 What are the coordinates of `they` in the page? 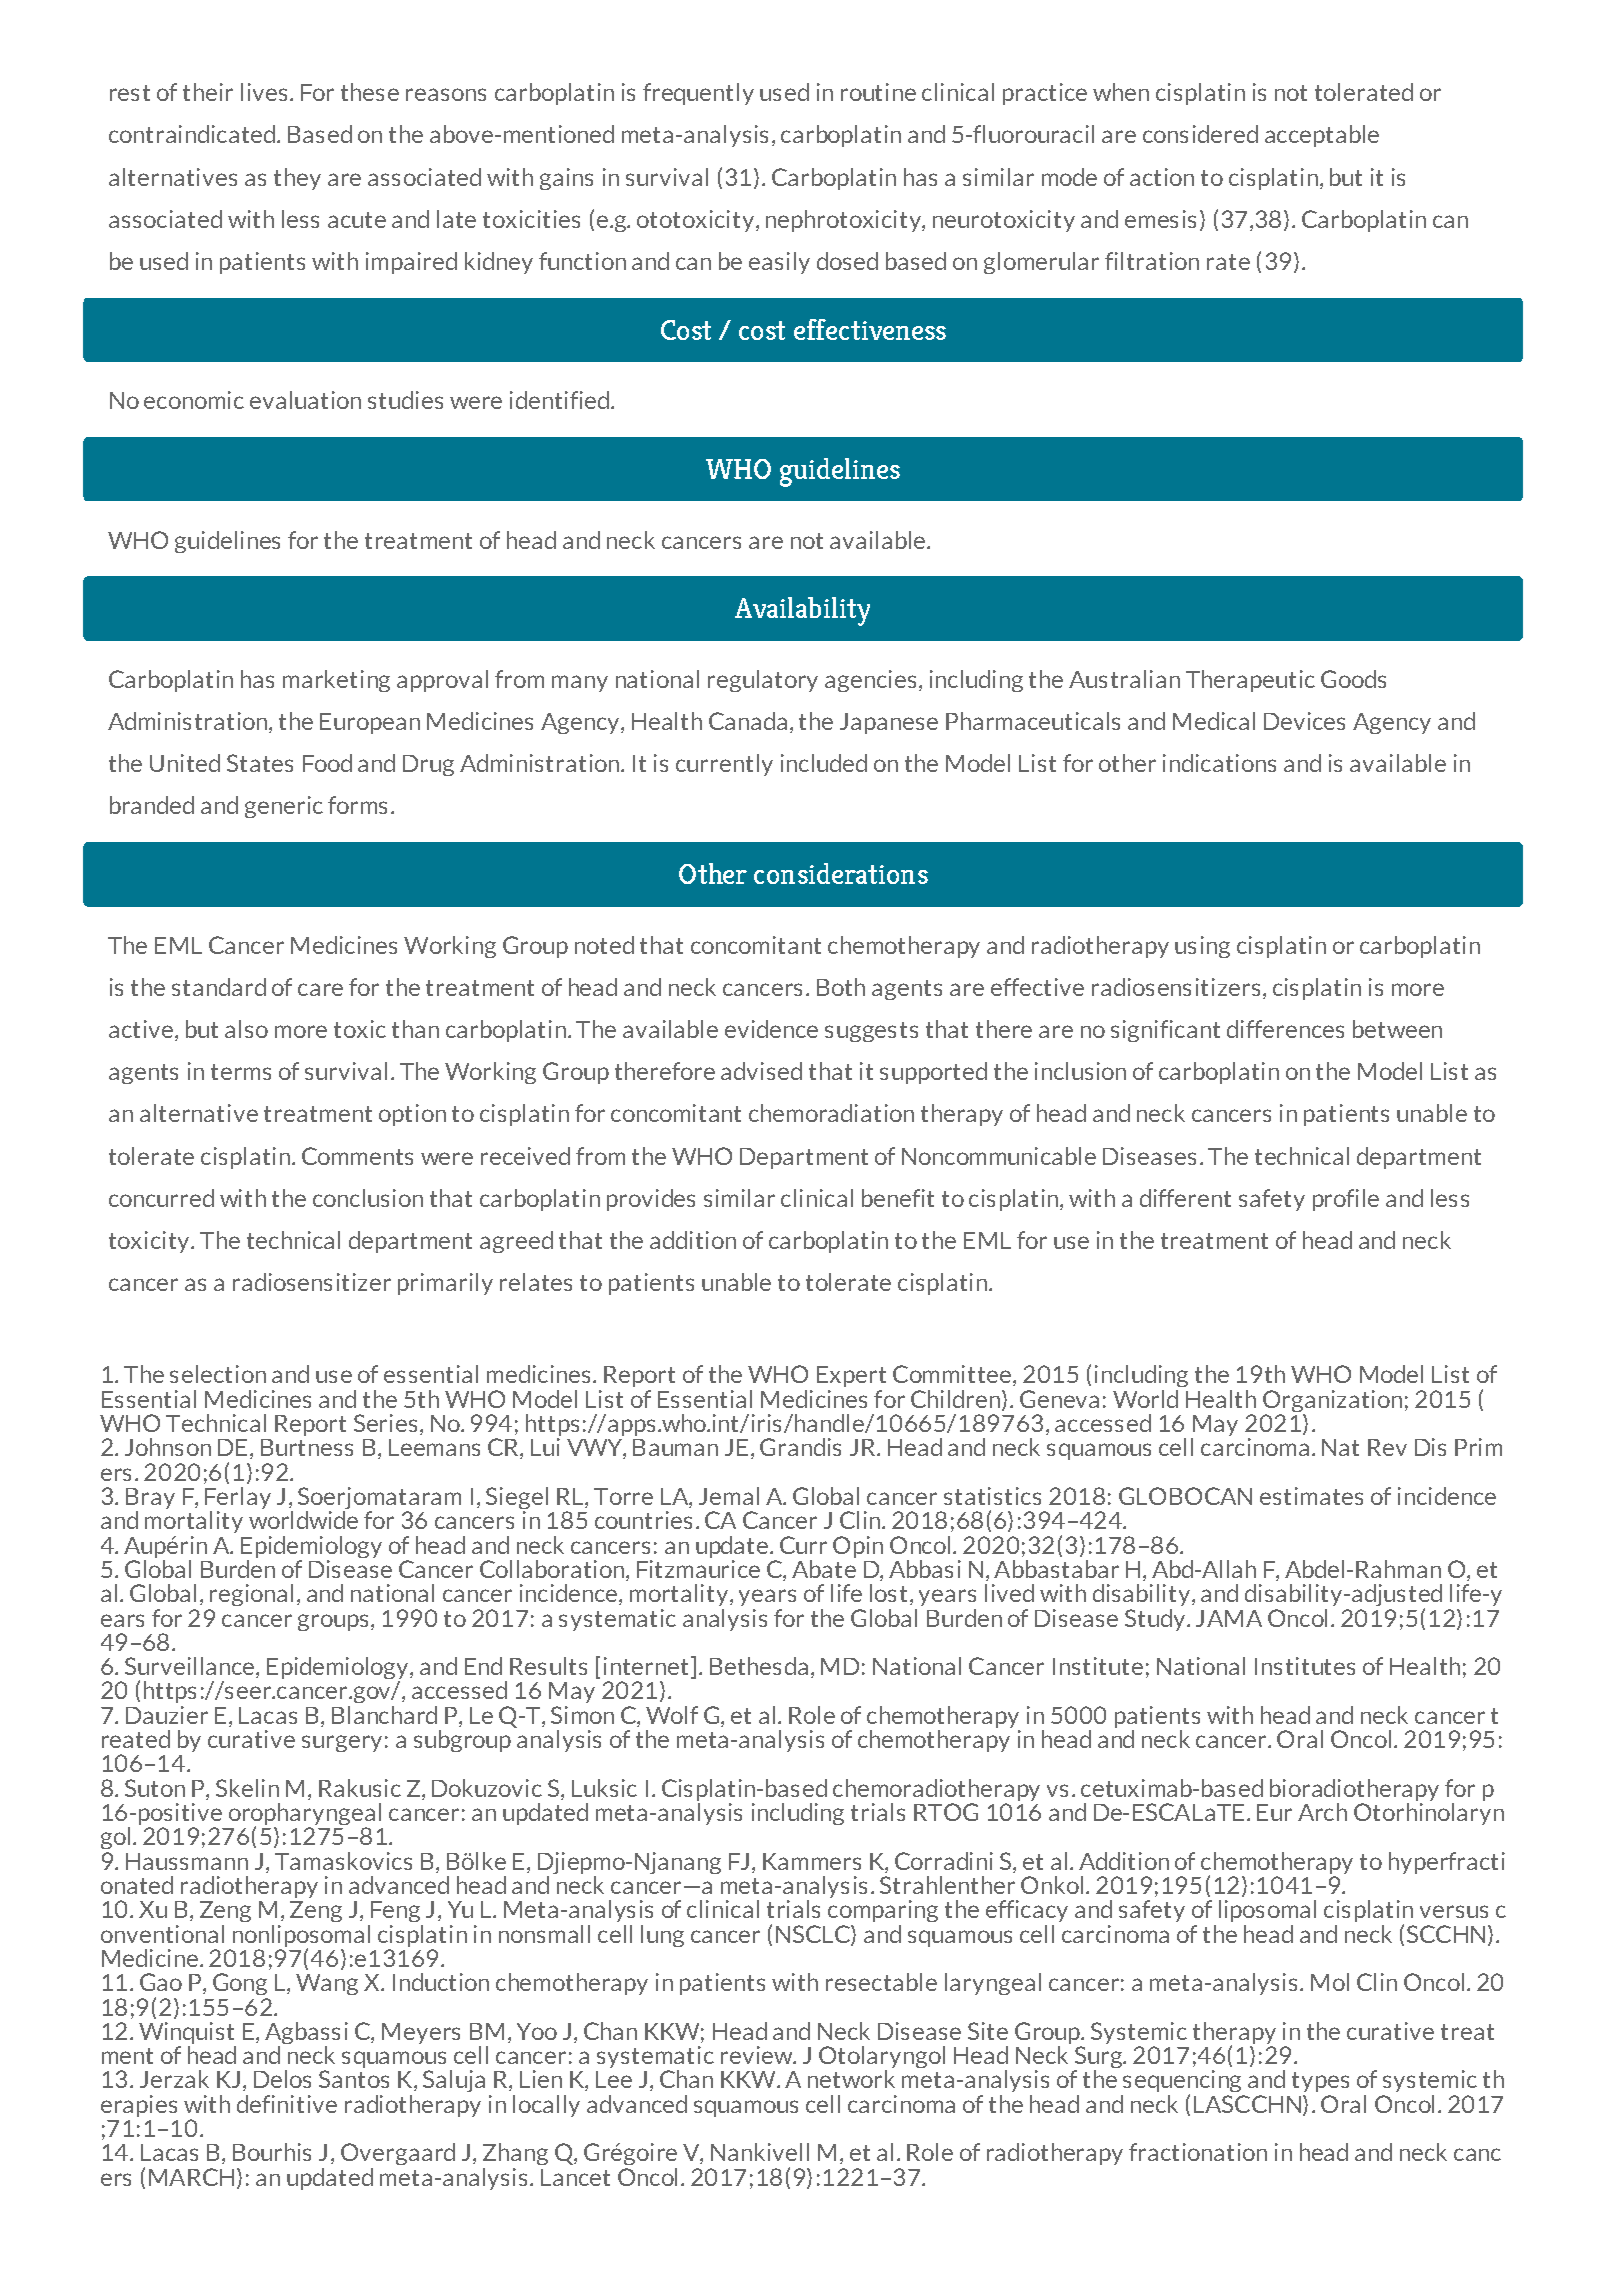 It's located at (297, 179).
